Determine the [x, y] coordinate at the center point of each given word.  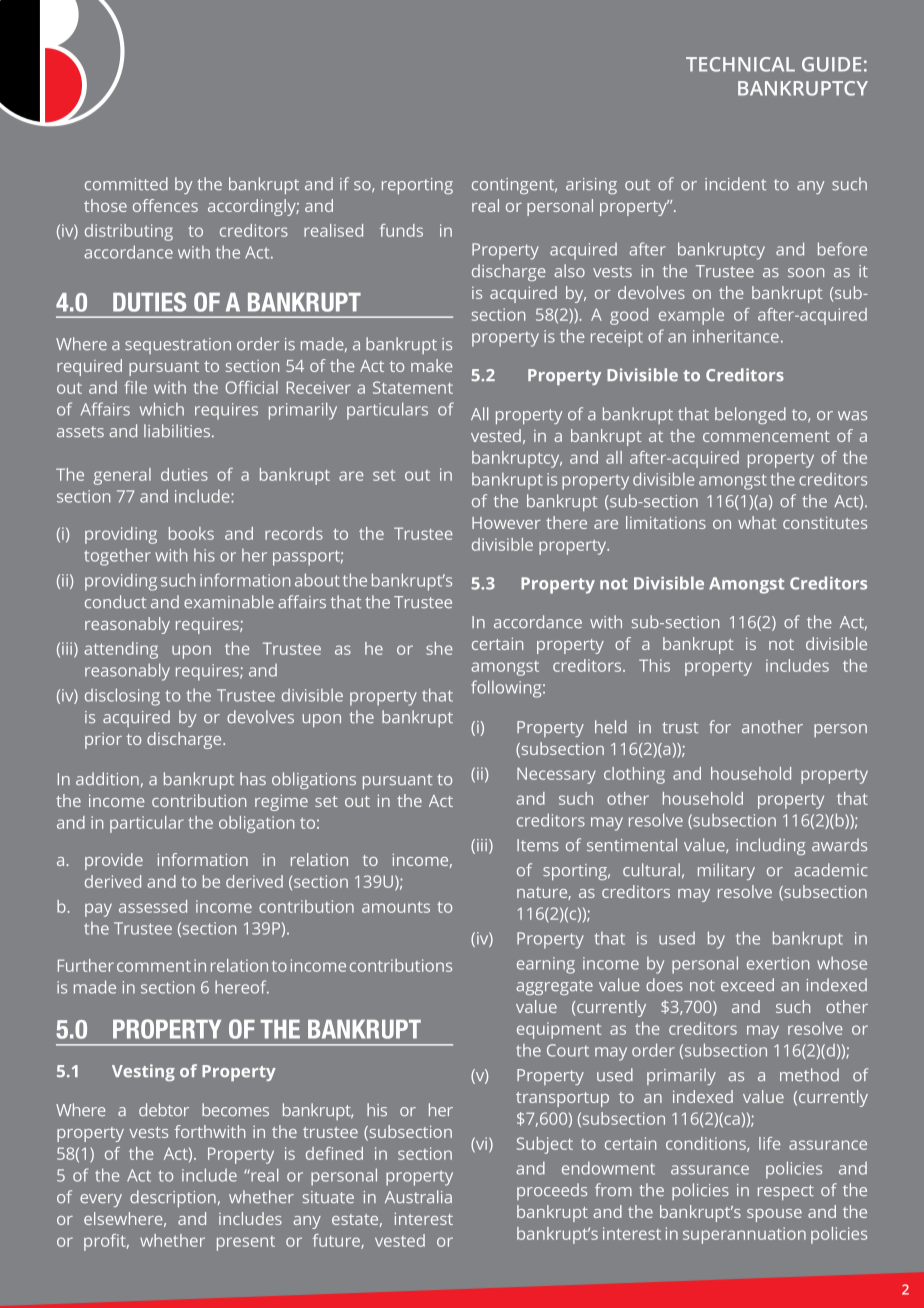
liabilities [177, 431]
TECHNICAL [740, 64]
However [506, 523]
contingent [514, 186]
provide [114, 861]
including [771, 846]
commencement [766, 436]
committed [126, 184]
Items [538, 845]
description [173, 1198]
